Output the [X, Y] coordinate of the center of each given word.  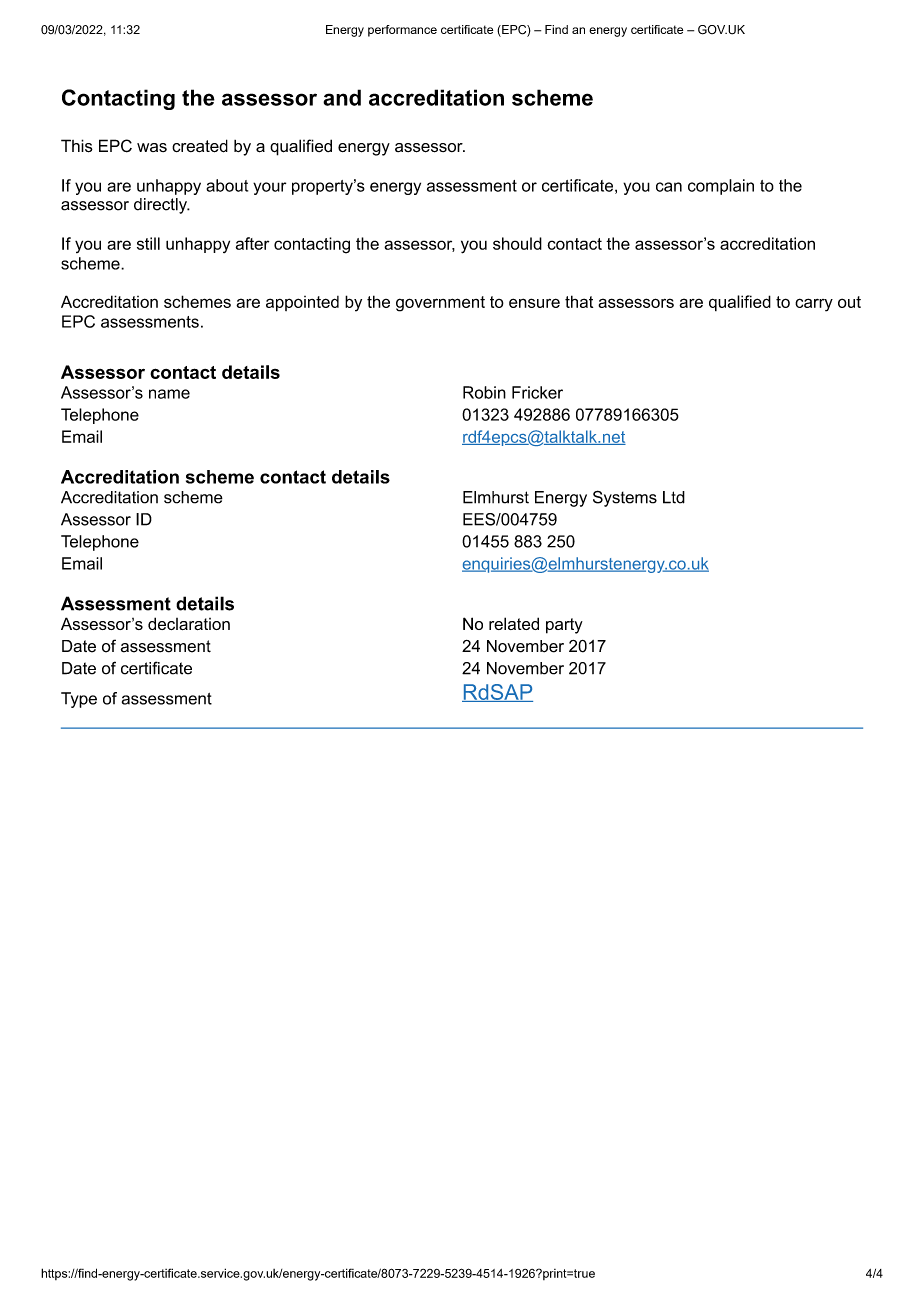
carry [814, 305]
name [169, 394]
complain [721, 187]
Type [79, 700]
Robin [484, 392]
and [342, 97]
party [564, 626]
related [514, 623]
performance [402, 31]
